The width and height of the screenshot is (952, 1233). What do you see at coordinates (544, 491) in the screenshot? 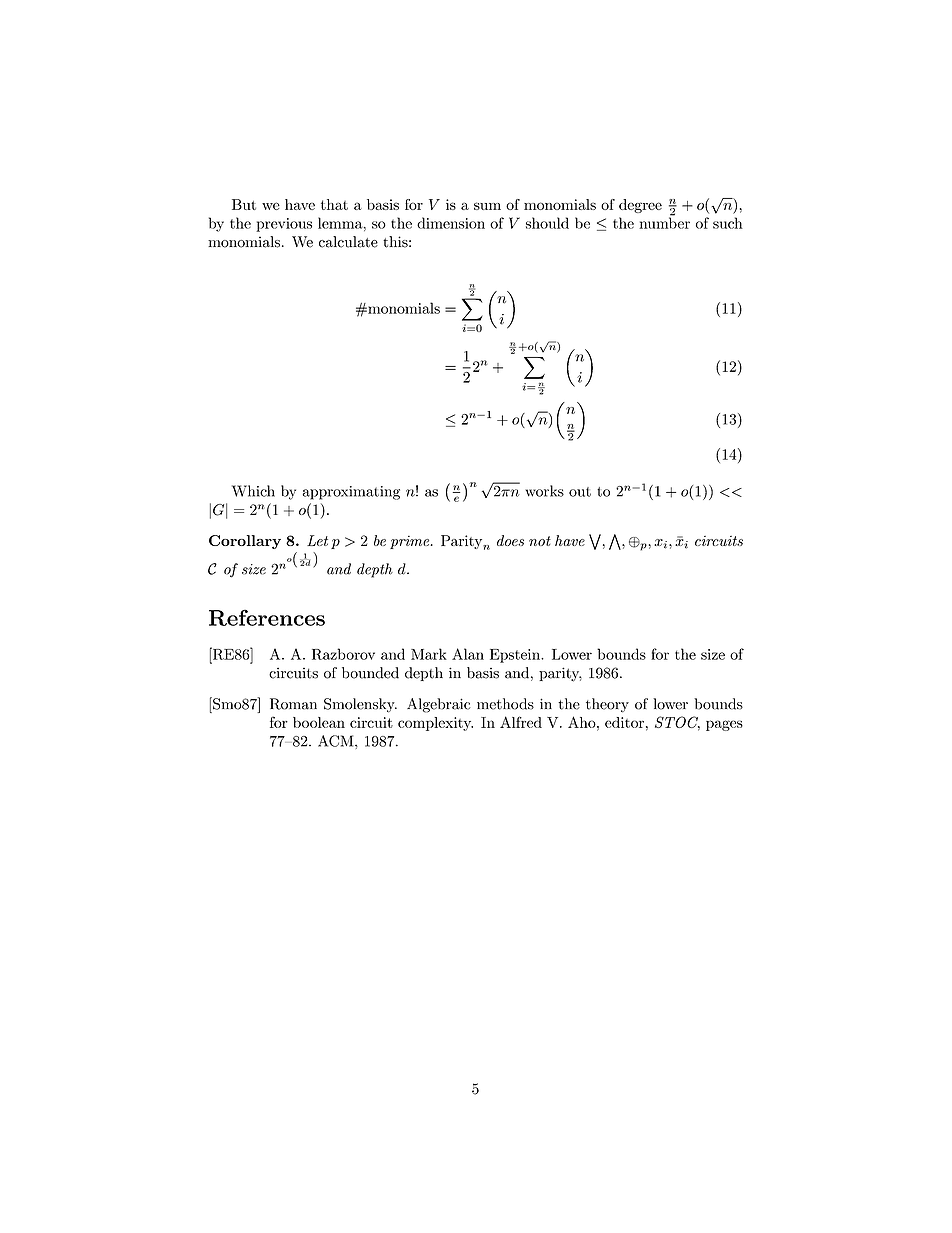
I see `works` at bounding box center [544, 491].
